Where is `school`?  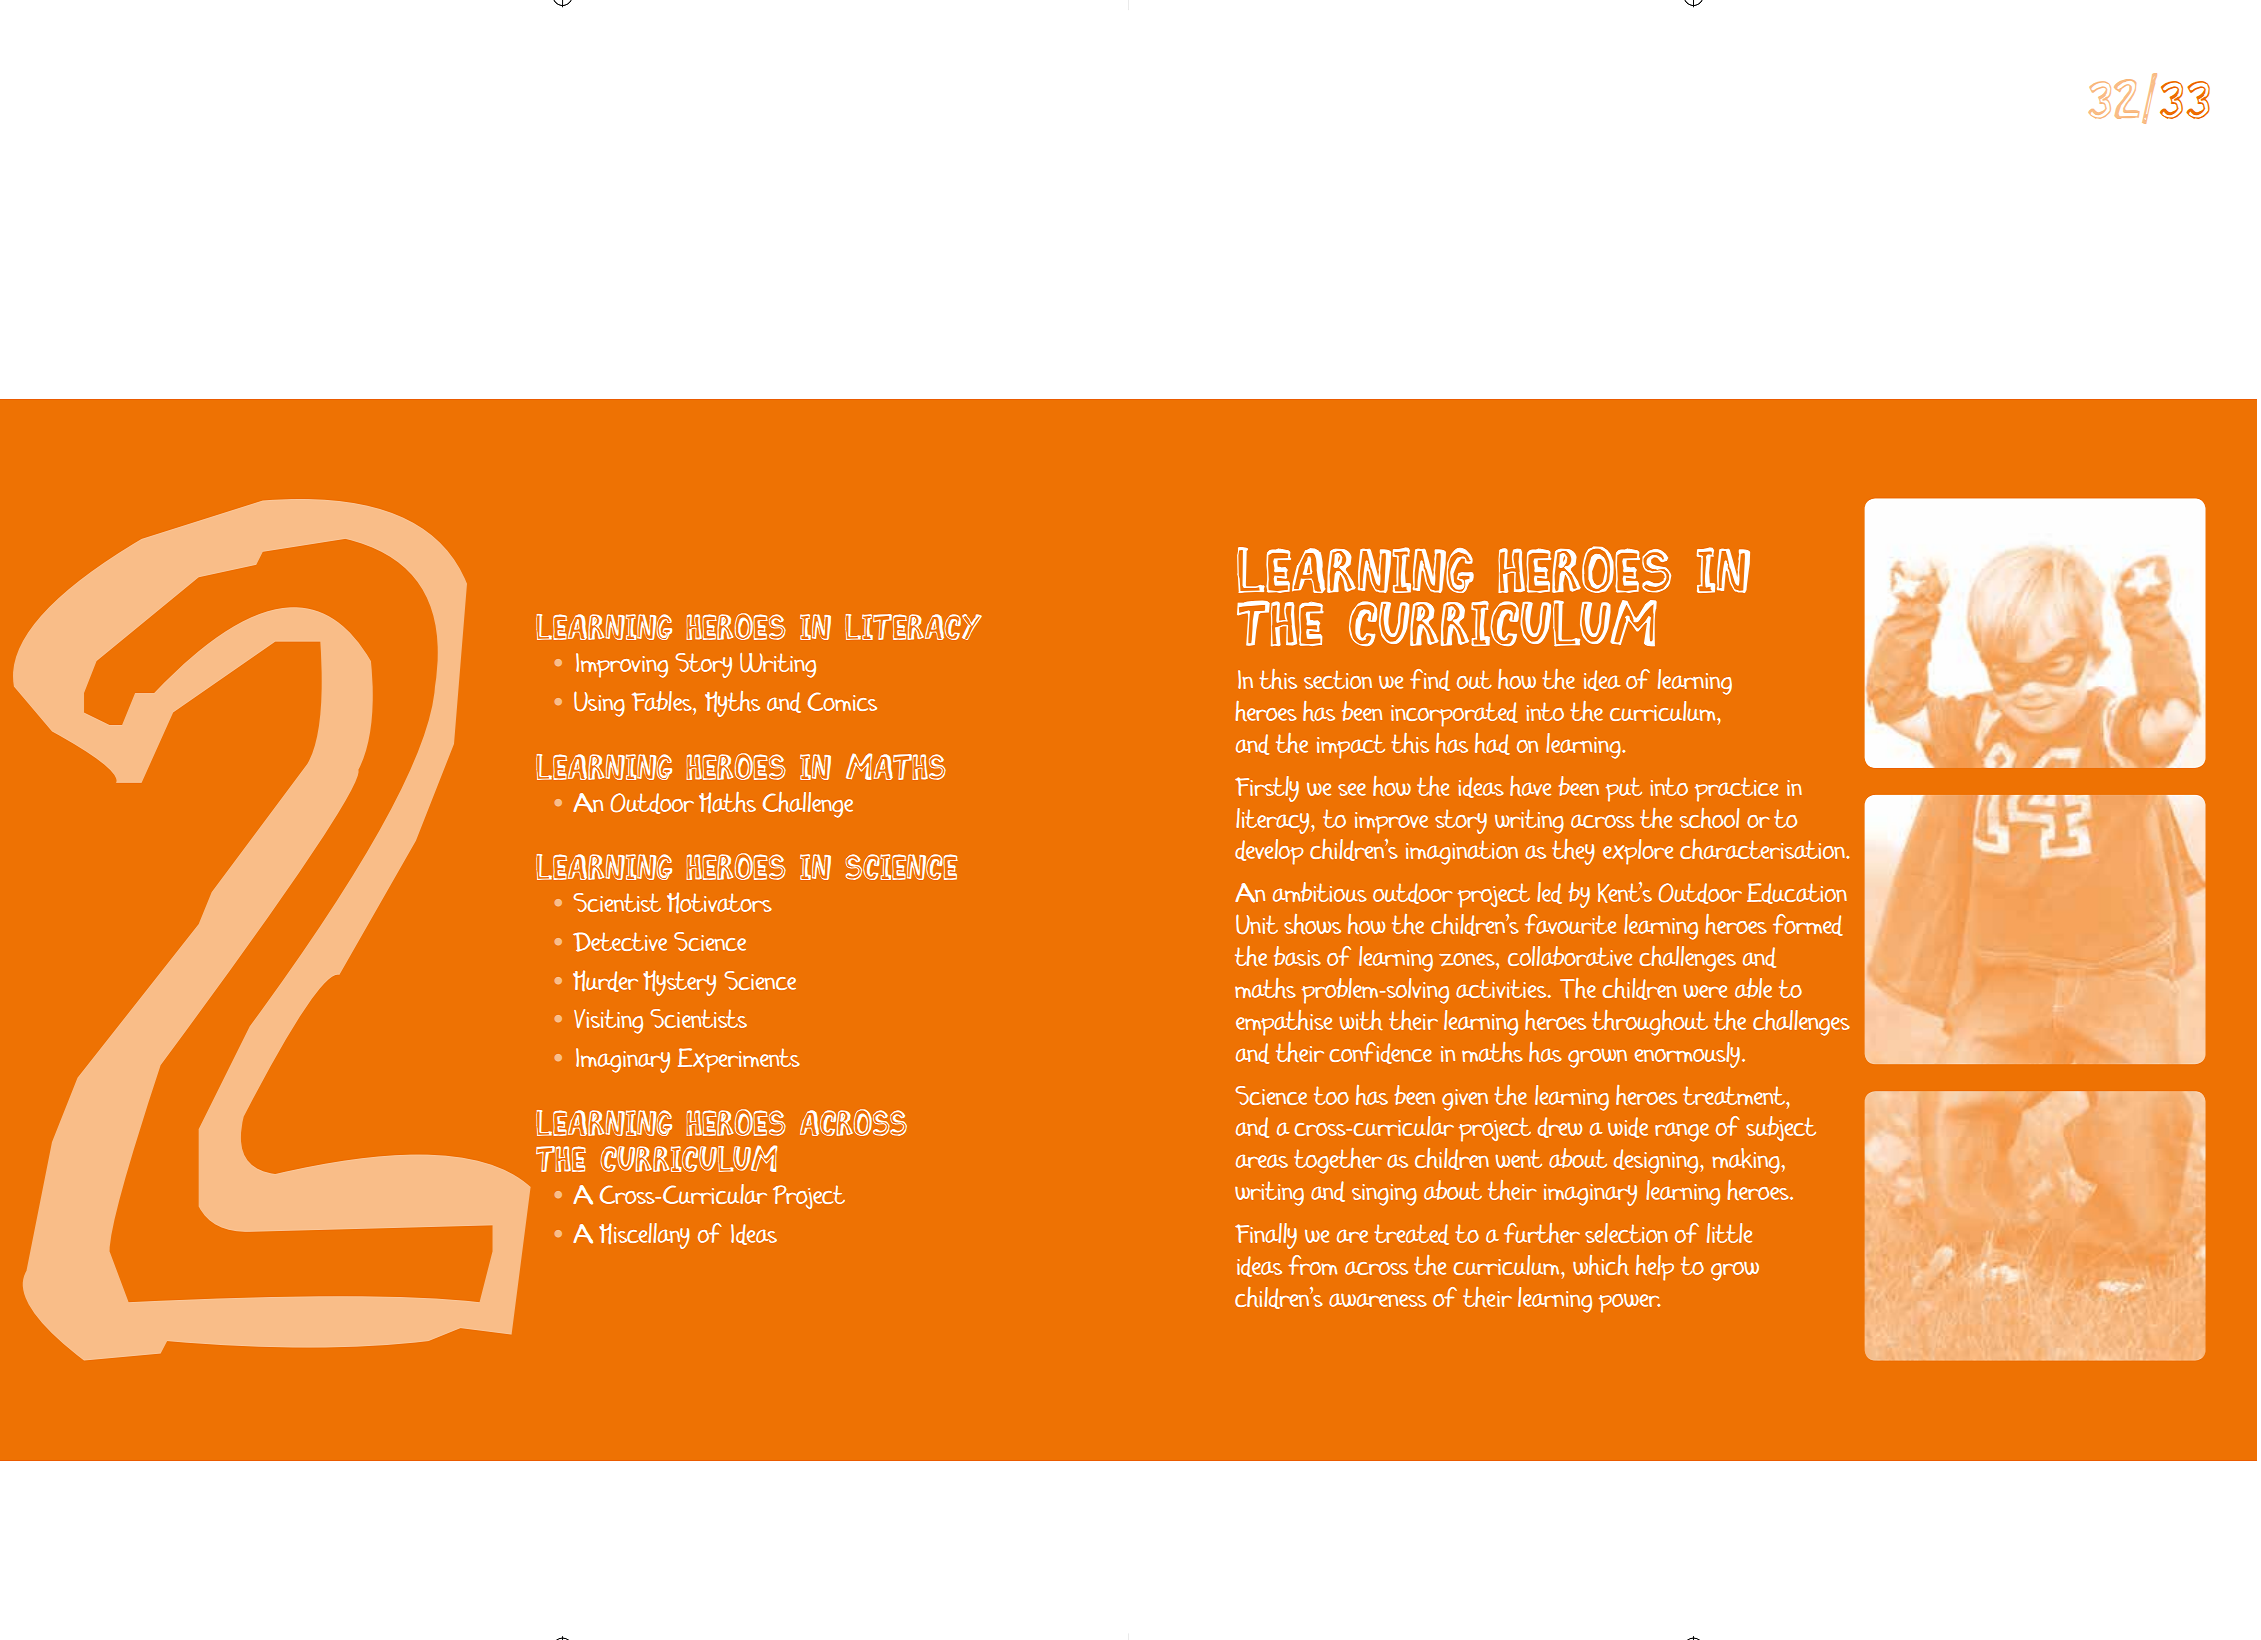
school is located at coordinates (1709, 818).
